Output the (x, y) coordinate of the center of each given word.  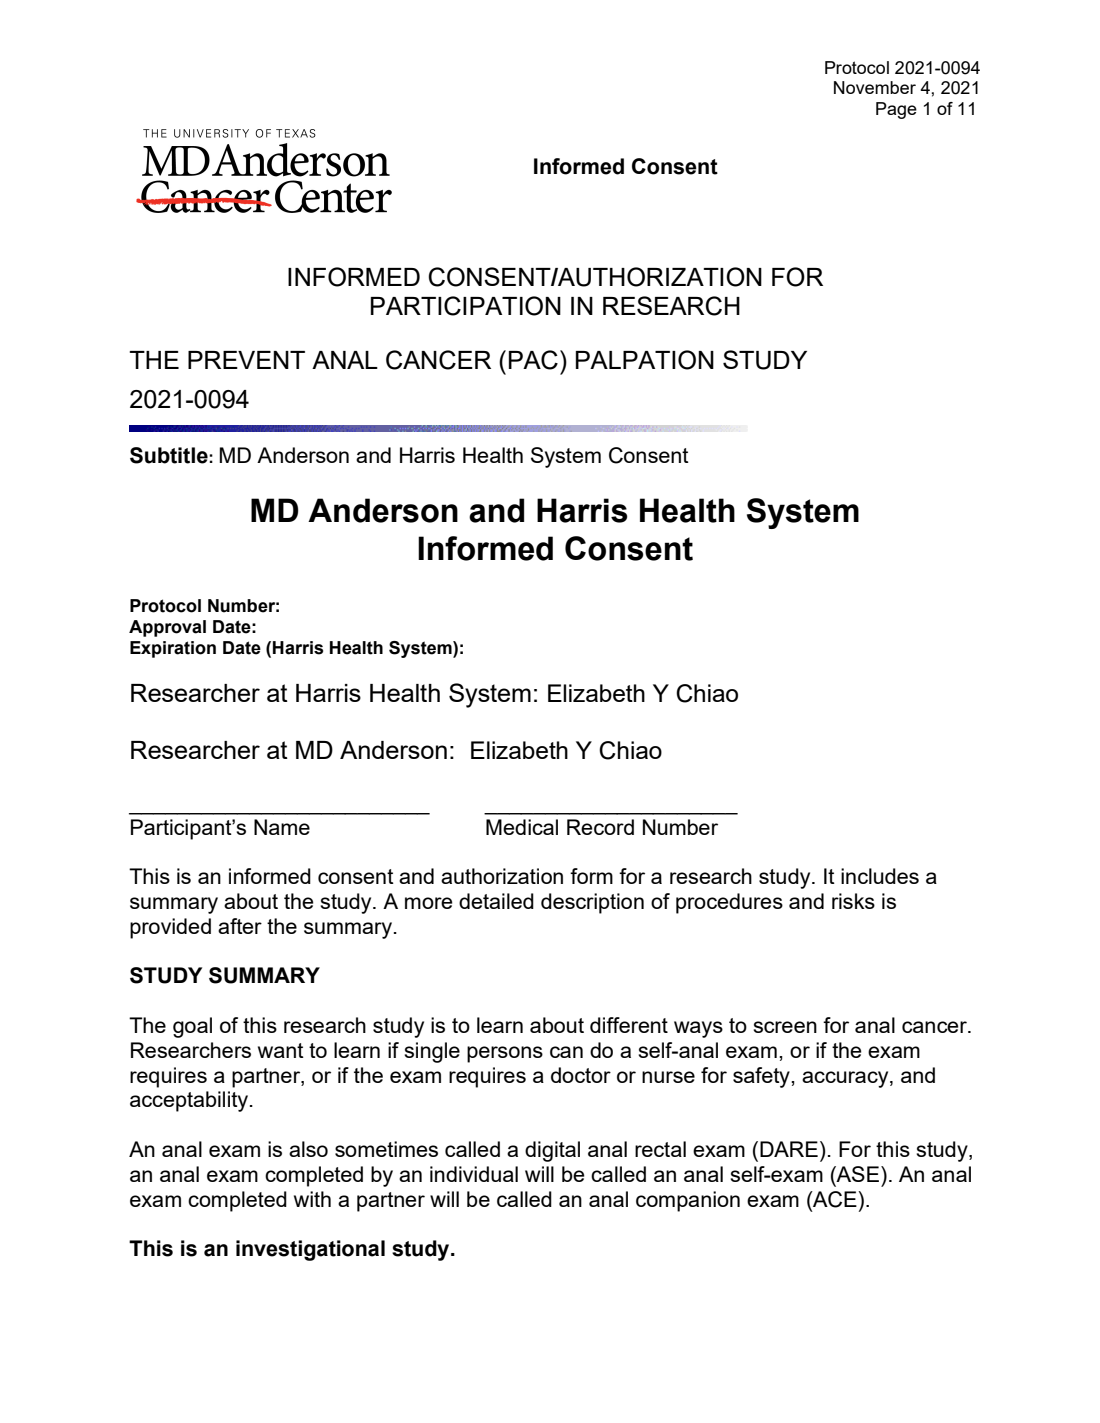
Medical (522, 827)
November (875, 87)
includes (880, 876)
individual (474, 1174)
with (312, 1199)
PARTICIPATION (466, 306)
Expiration (173, 649)
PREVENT (246, 360)
